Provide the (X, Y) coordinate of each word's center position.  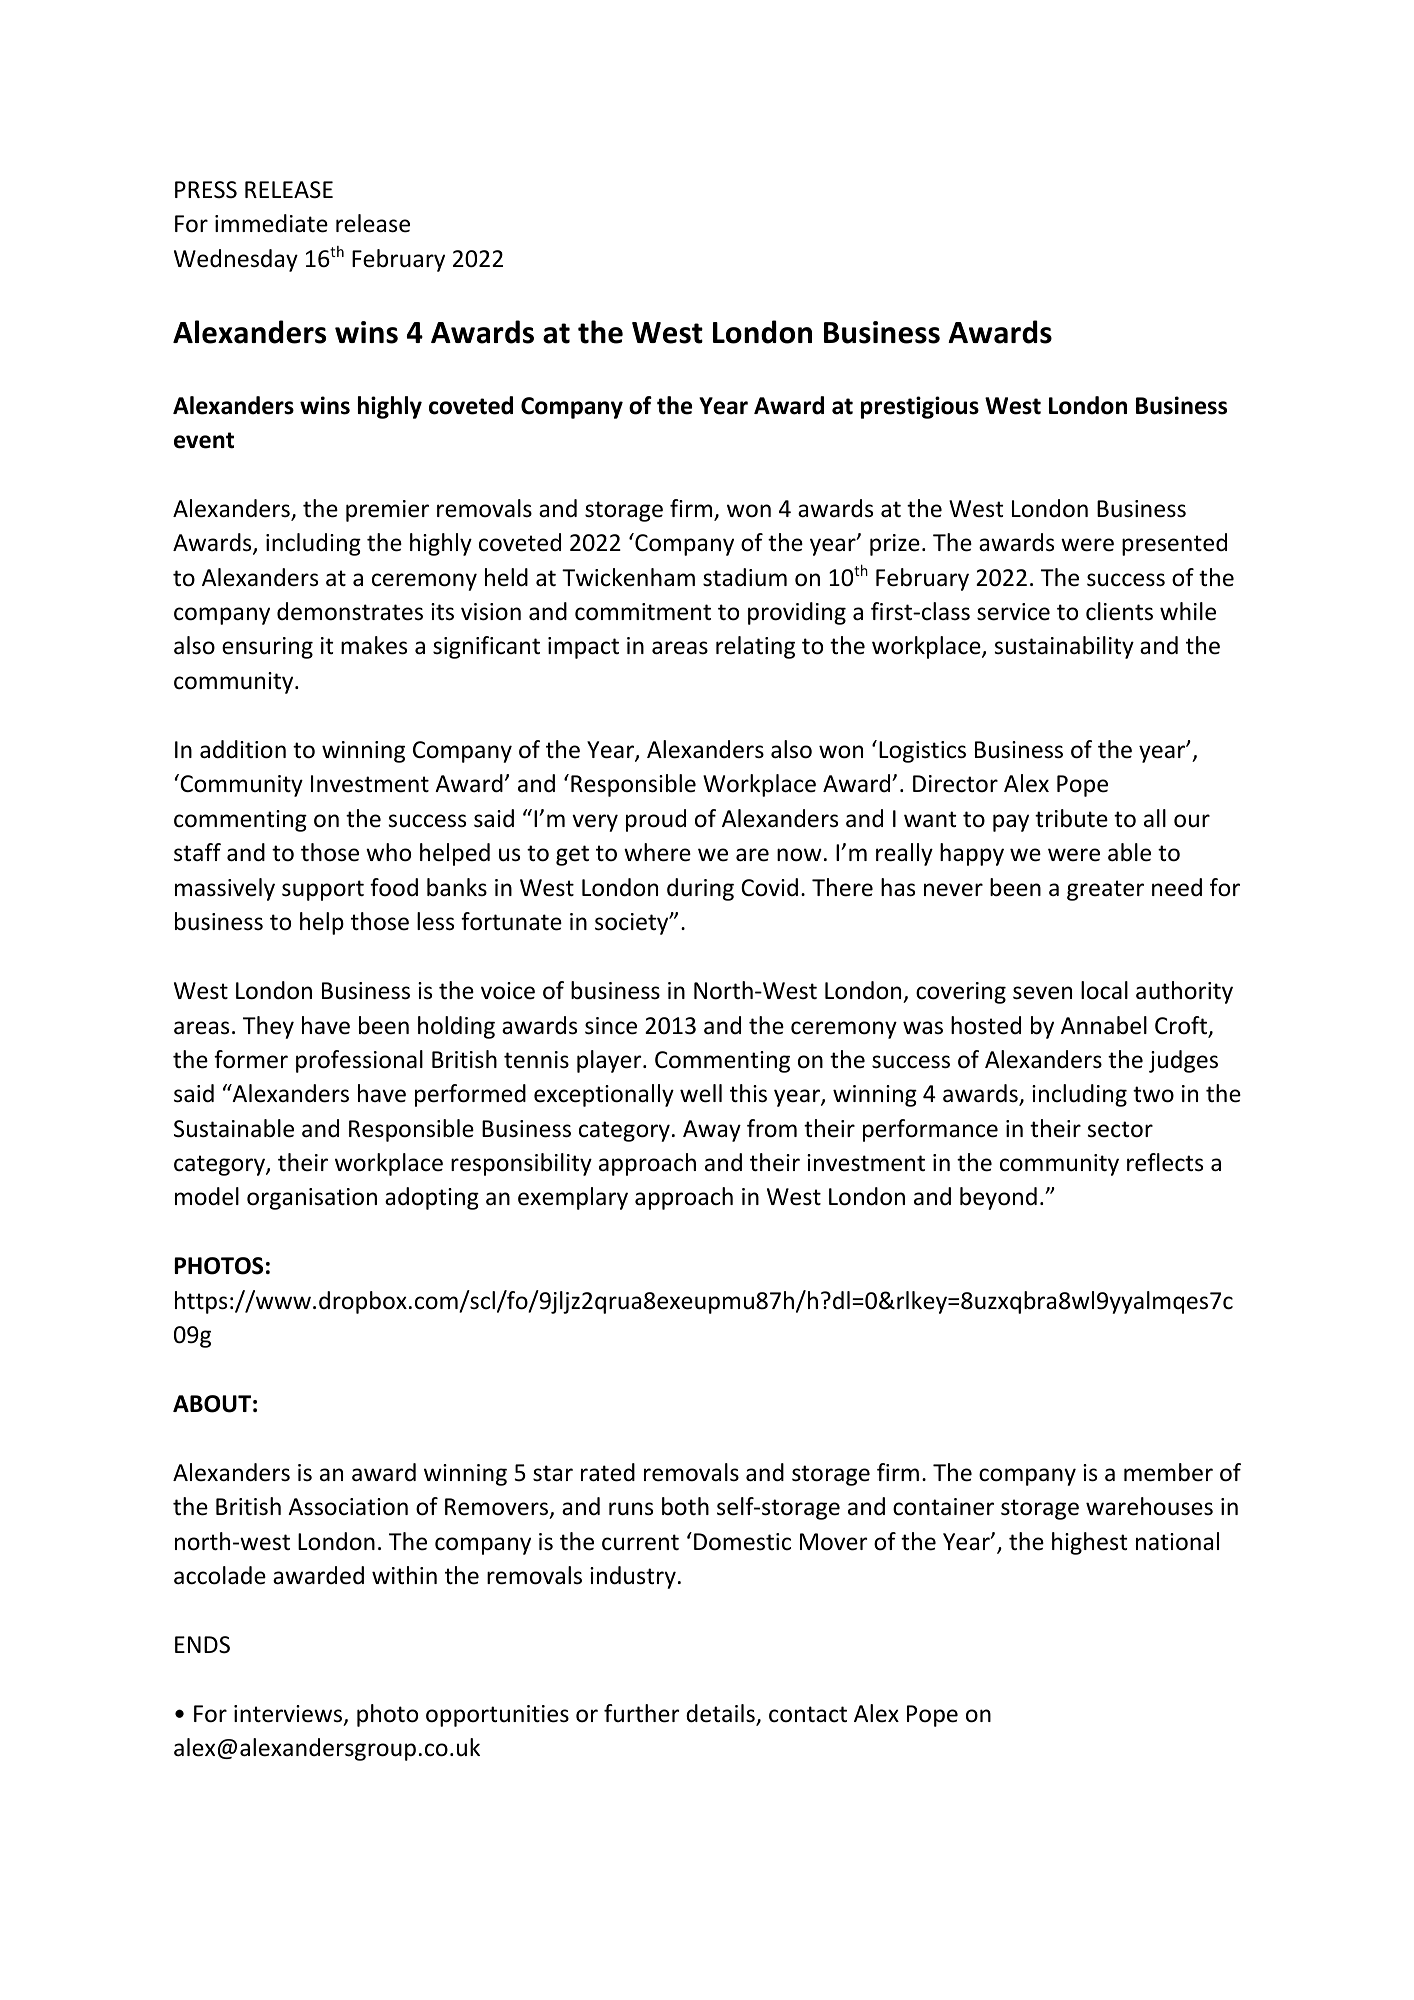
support (323, 890)
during (700, 889)
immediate (271, 223)
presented (1174, 544)
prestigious (920, 407)
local (1104, 990)
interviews (289, 1715)
